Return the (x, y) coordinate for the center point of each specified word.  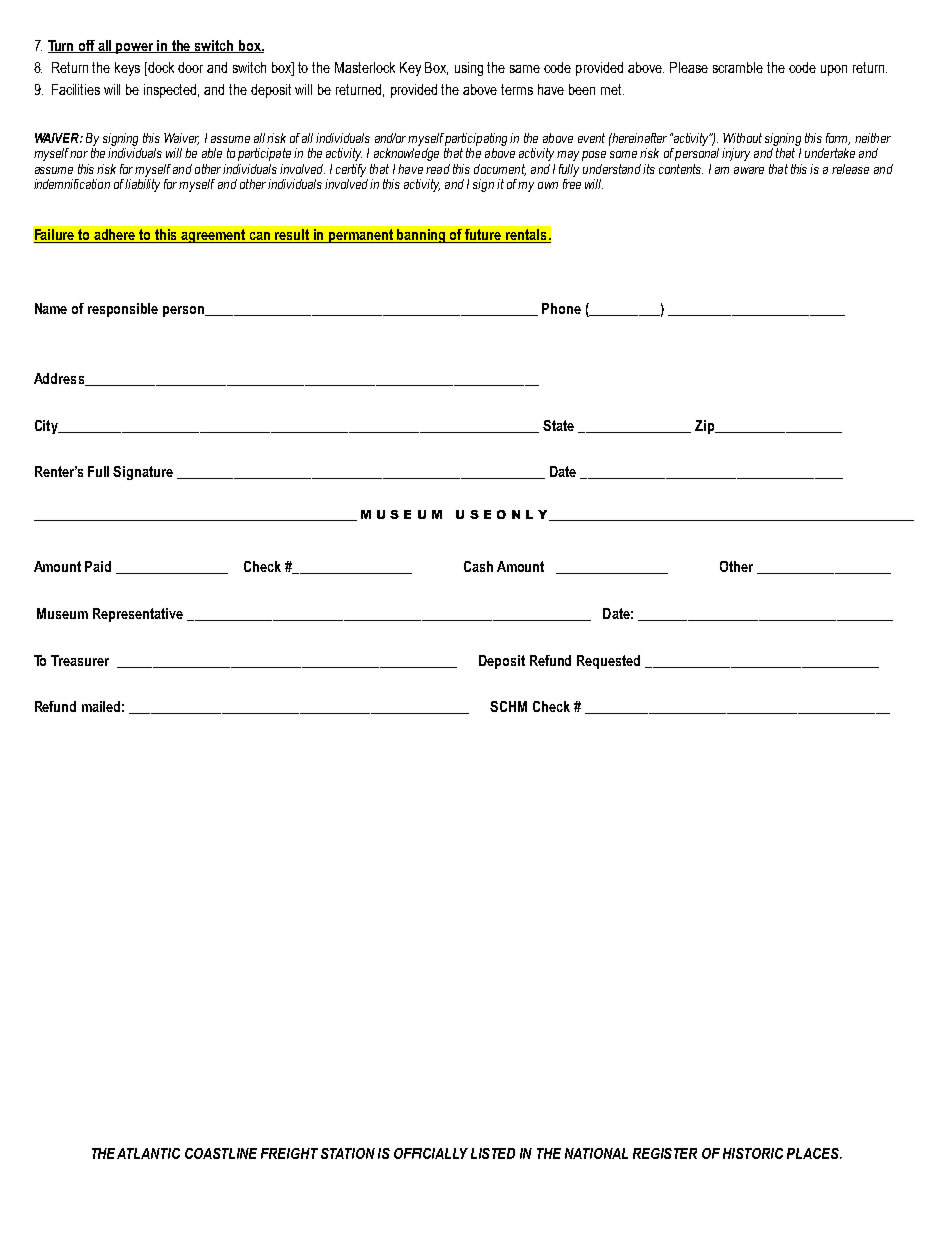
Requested (608, 662)
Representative (138, 615)
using (469, 69)
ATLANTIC (148, 1153)
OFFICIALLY (431, 1153)
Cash (478, 566)
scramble (738, 67)
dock (160, 67)
